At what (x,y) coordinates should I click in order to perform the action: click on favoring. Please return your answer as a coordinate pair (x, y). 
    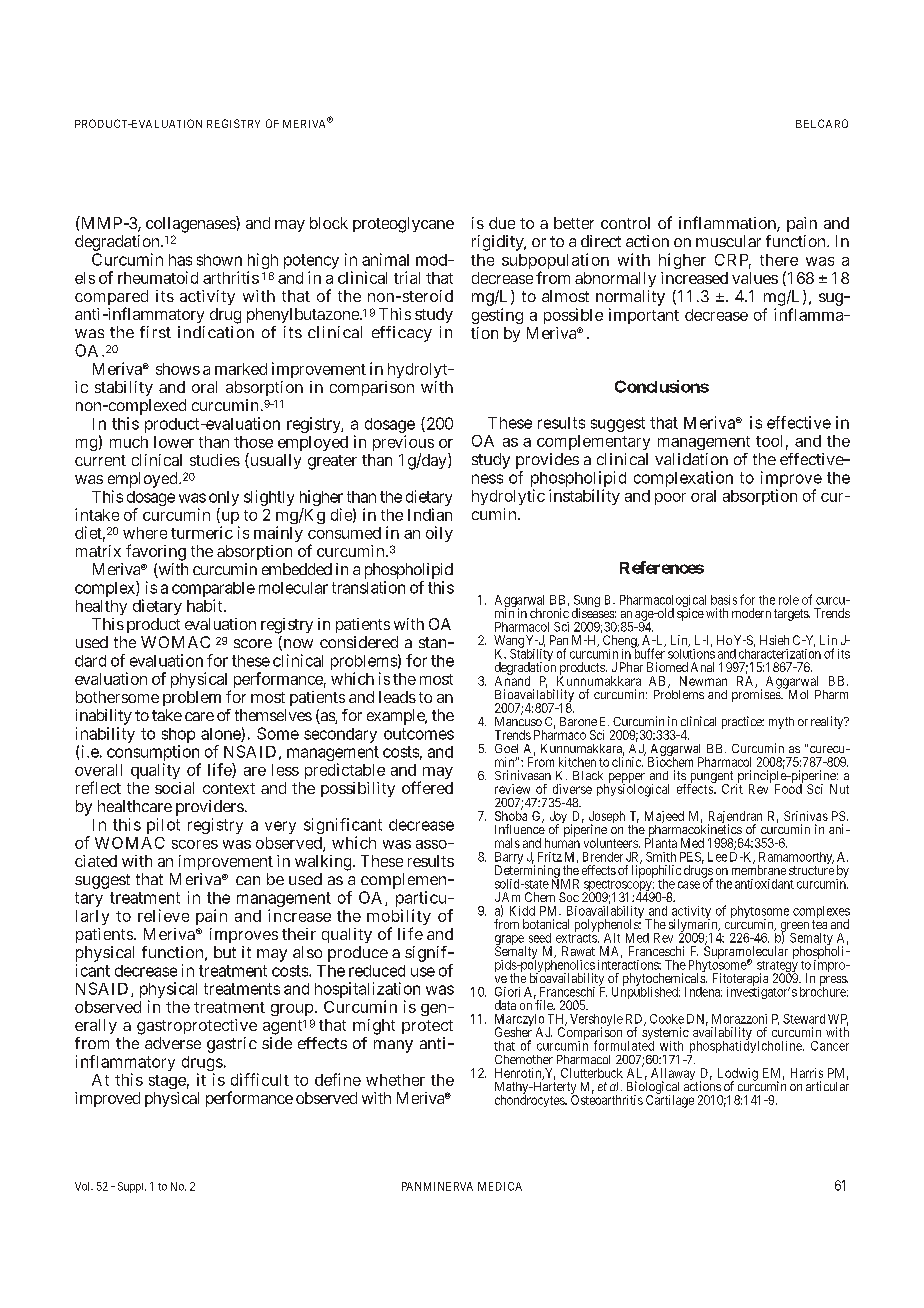
    Looking at the image, I should click on (156, 552).
